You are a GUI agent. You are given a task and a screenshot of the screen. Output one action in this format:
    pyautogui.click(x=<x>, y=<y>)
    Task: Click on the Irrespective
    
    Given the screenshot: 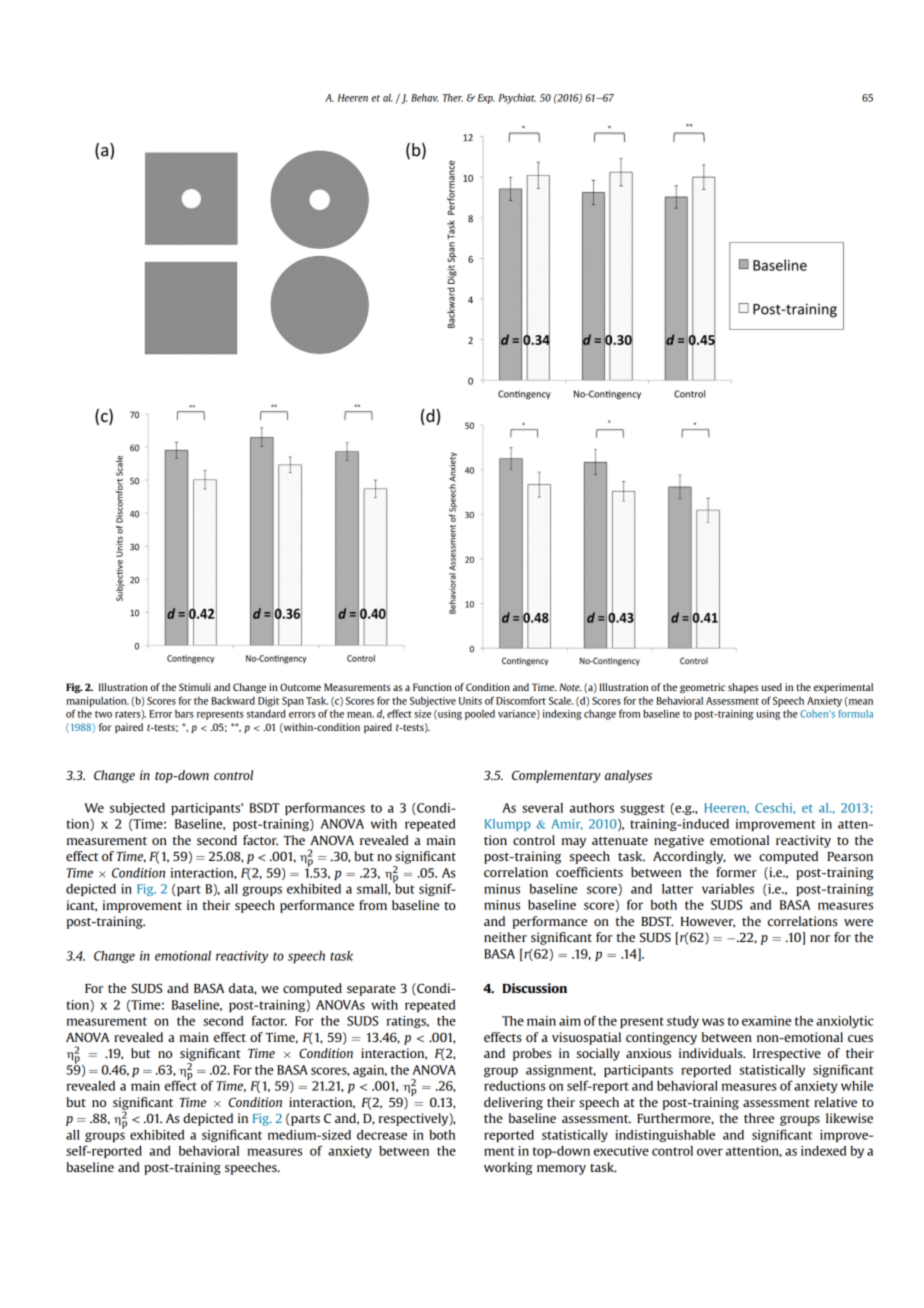 What is the action you would take?
    pyautogui.click(x=787, y=1054)
